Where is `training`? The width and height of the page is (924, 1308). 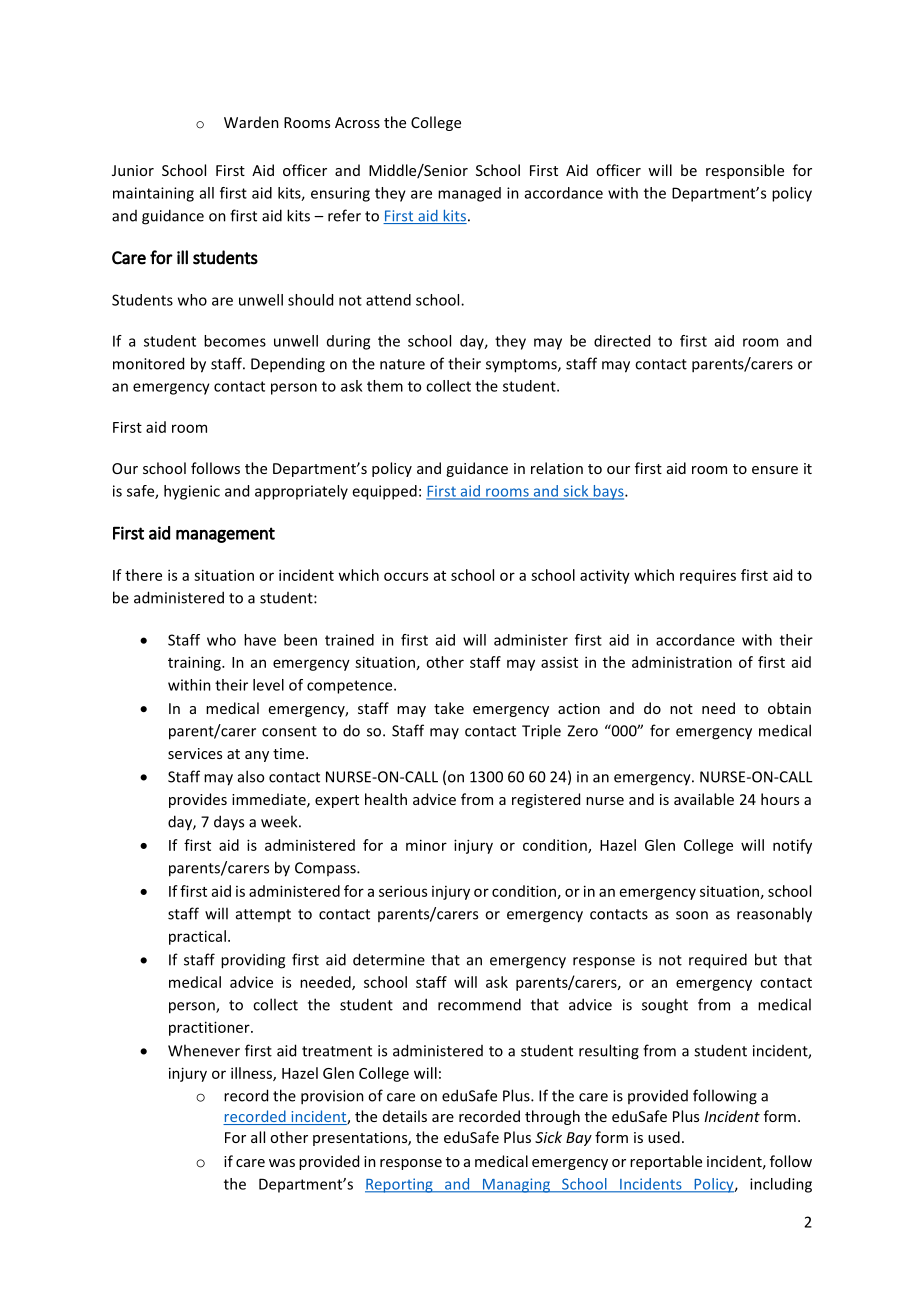 training is located at coordinates (195, 663).
